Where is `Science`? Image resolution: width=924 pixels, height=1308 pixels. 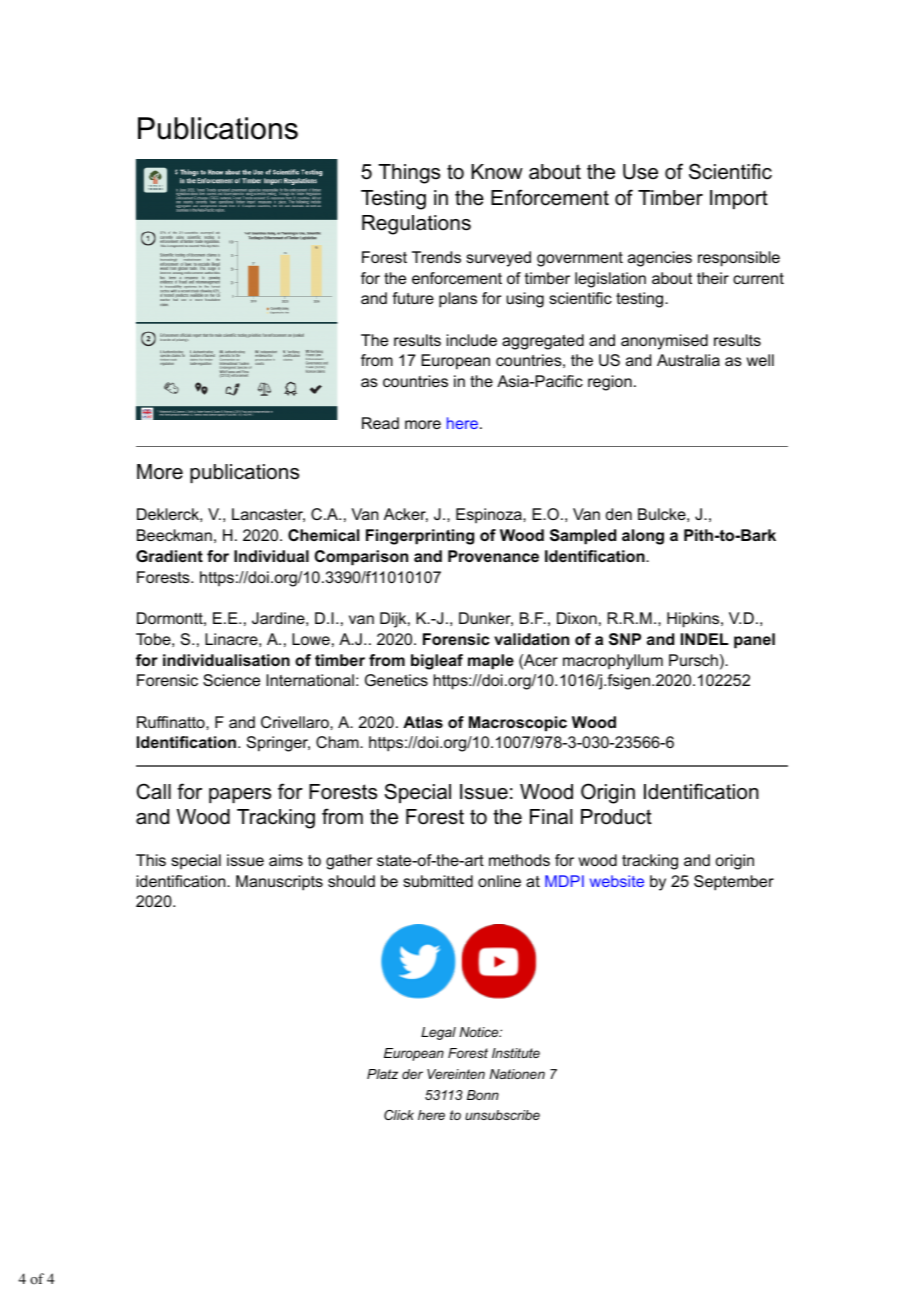 Science is located at coordinates (231, 680).
